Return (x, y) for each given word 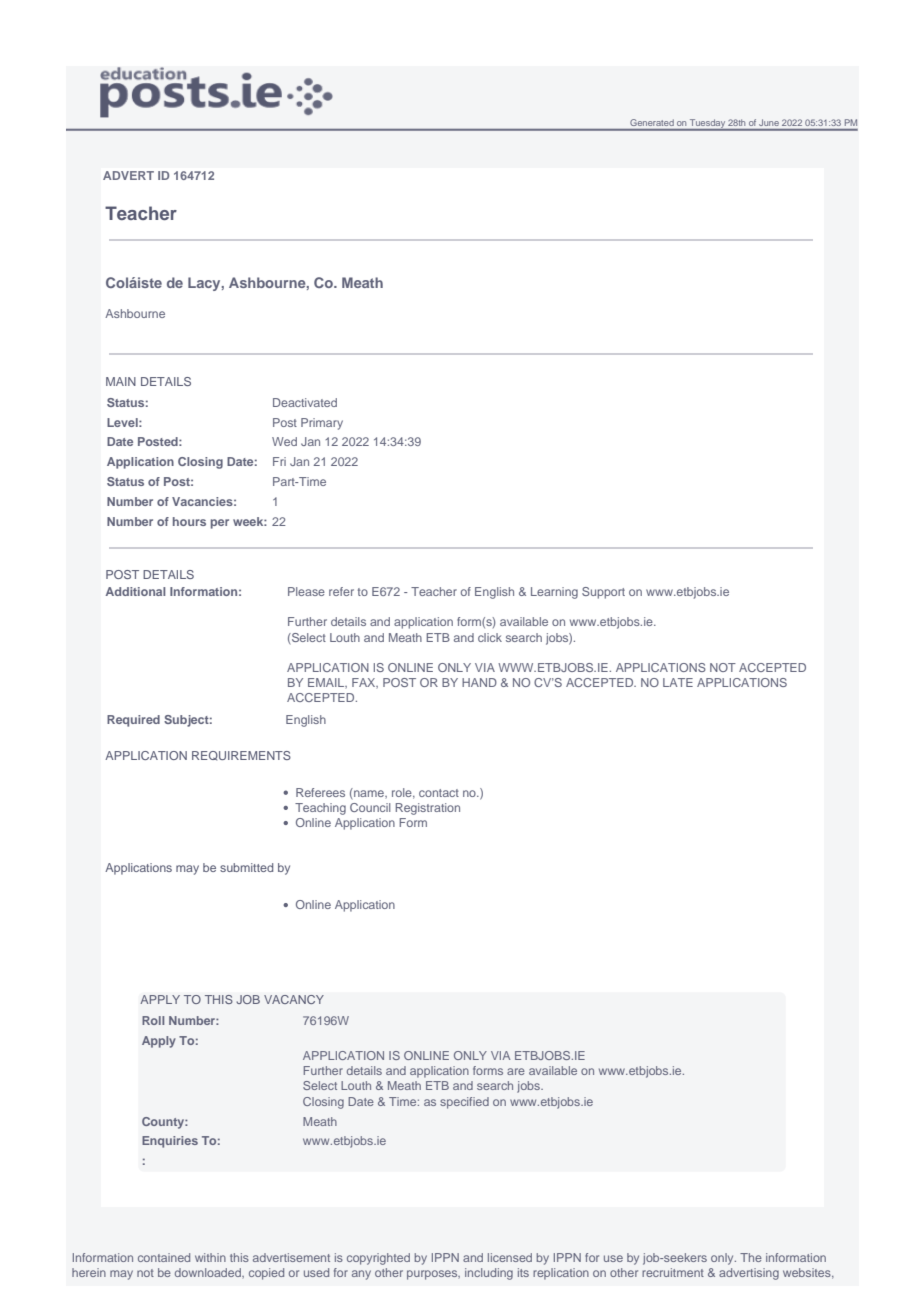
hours (189, 521)
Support (603, 593)
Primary (322, 424)
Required (133, 721)
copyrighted (378, 1259)
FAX (365, 683)
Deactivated (305, 402)
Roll (153, 1020)
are (516, 1071)
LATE (678, 682)
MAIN (121, 381)
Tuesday (707, 125)
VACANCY (294, 999)
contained (164, 1257)
